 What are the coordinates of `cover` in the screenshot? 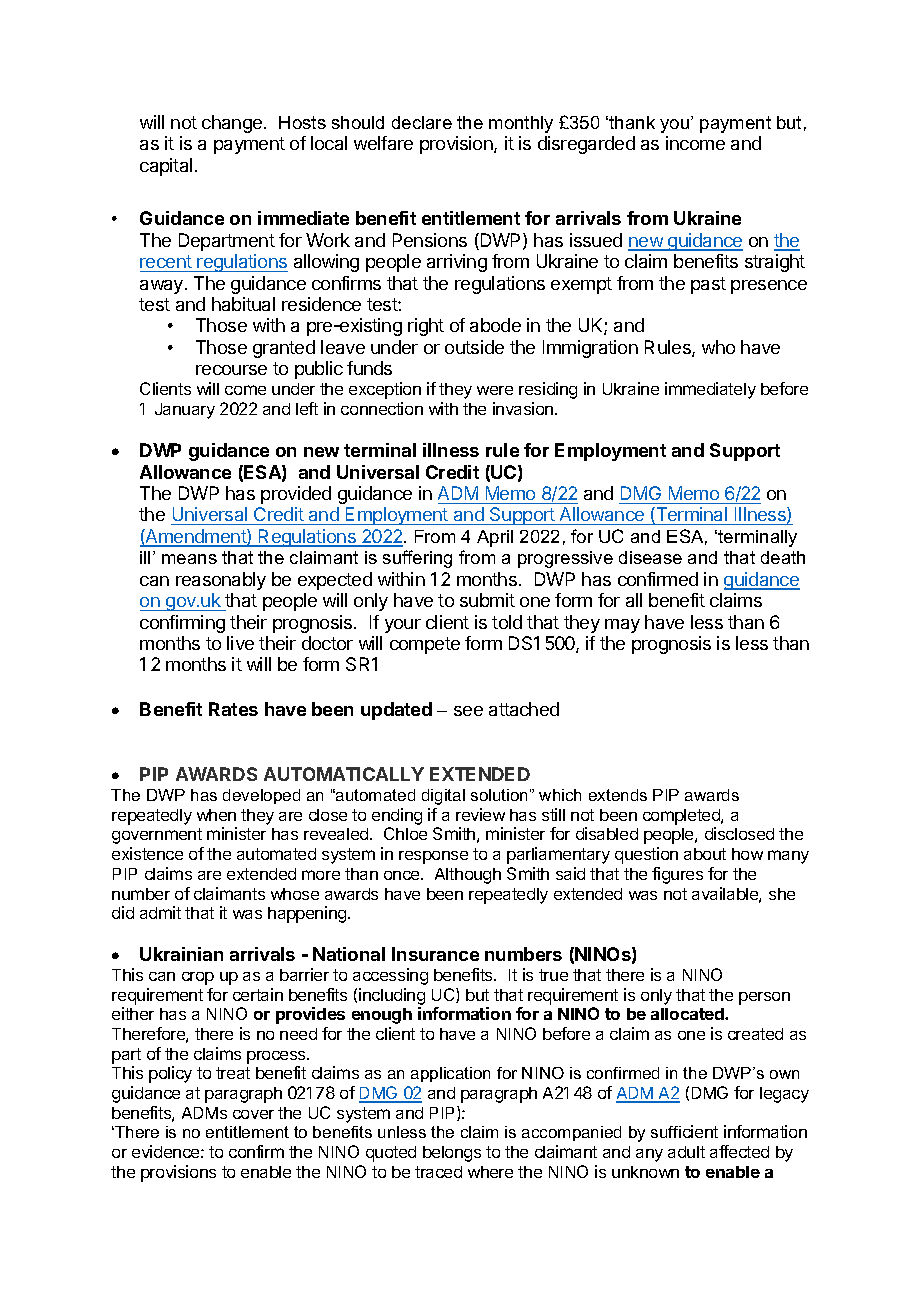 It's located at (253, 1114).
